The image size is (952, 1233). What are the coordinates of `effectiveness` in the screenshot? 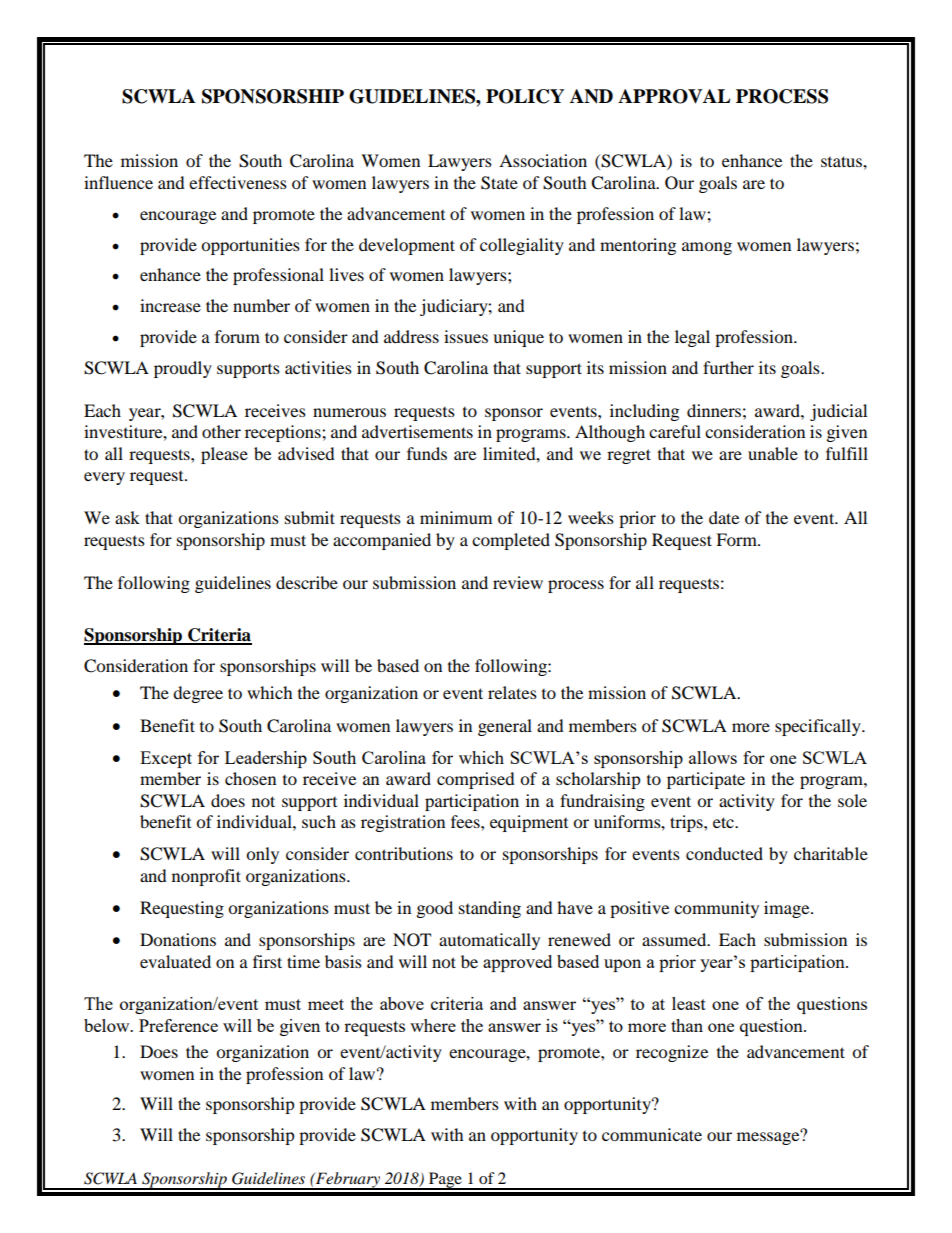 It's located at (238, 182).
